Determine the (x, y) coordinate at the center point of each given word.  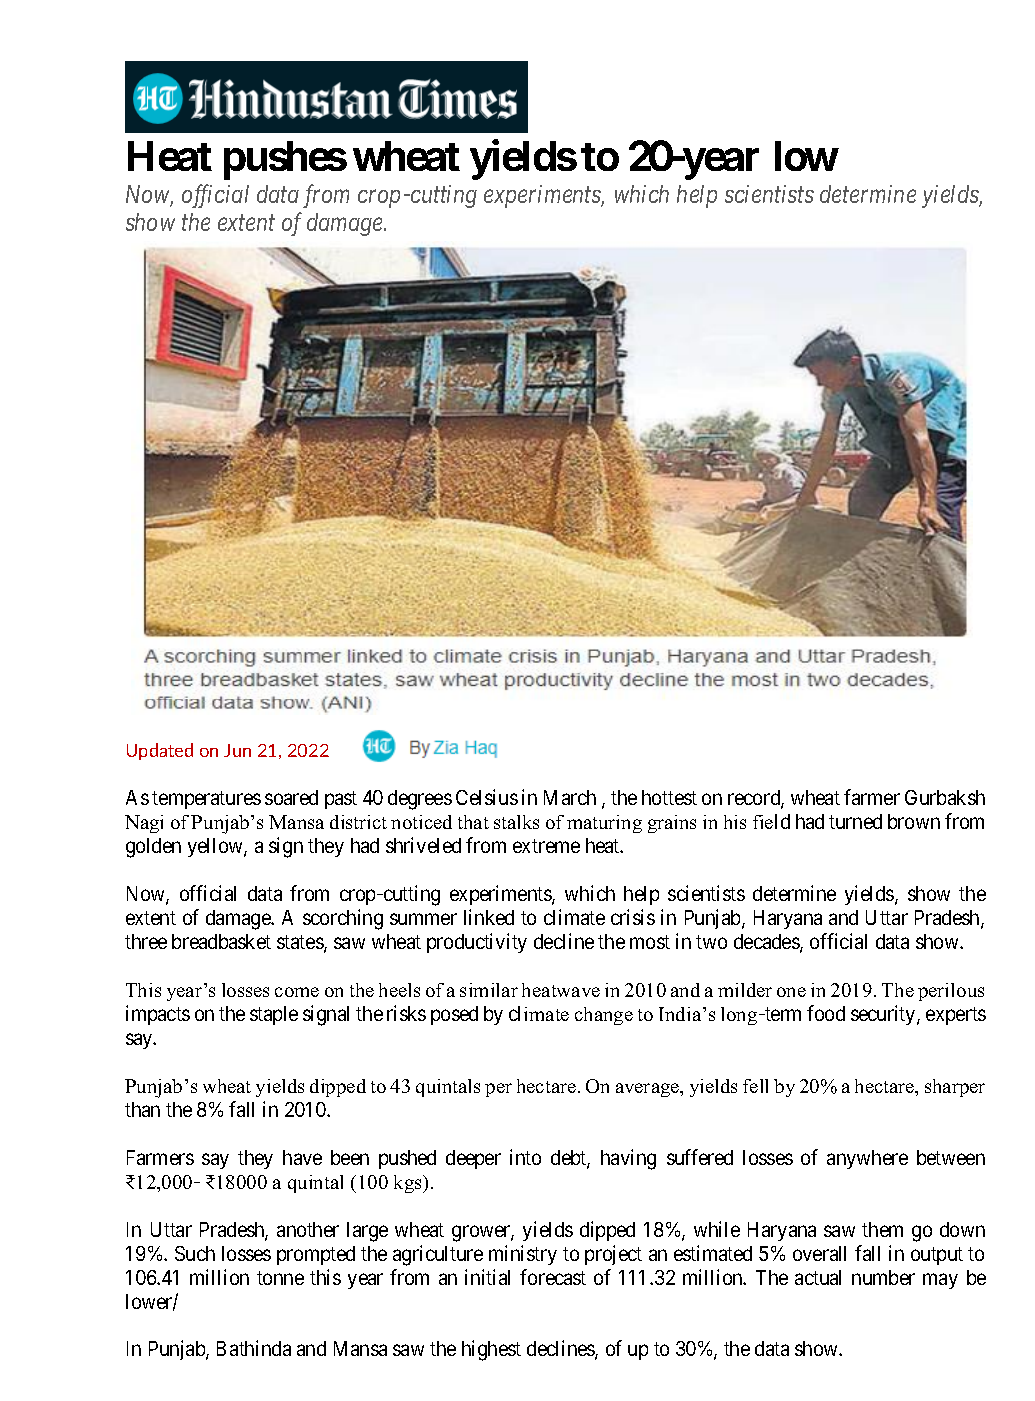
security (884, 1015)
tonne (280, 1278)
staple (274, 1015)
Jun (237, 750)
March (570, 797)
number (883, 1277)
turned (855, 821)
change (604, 1016)
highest (491, 1350)
